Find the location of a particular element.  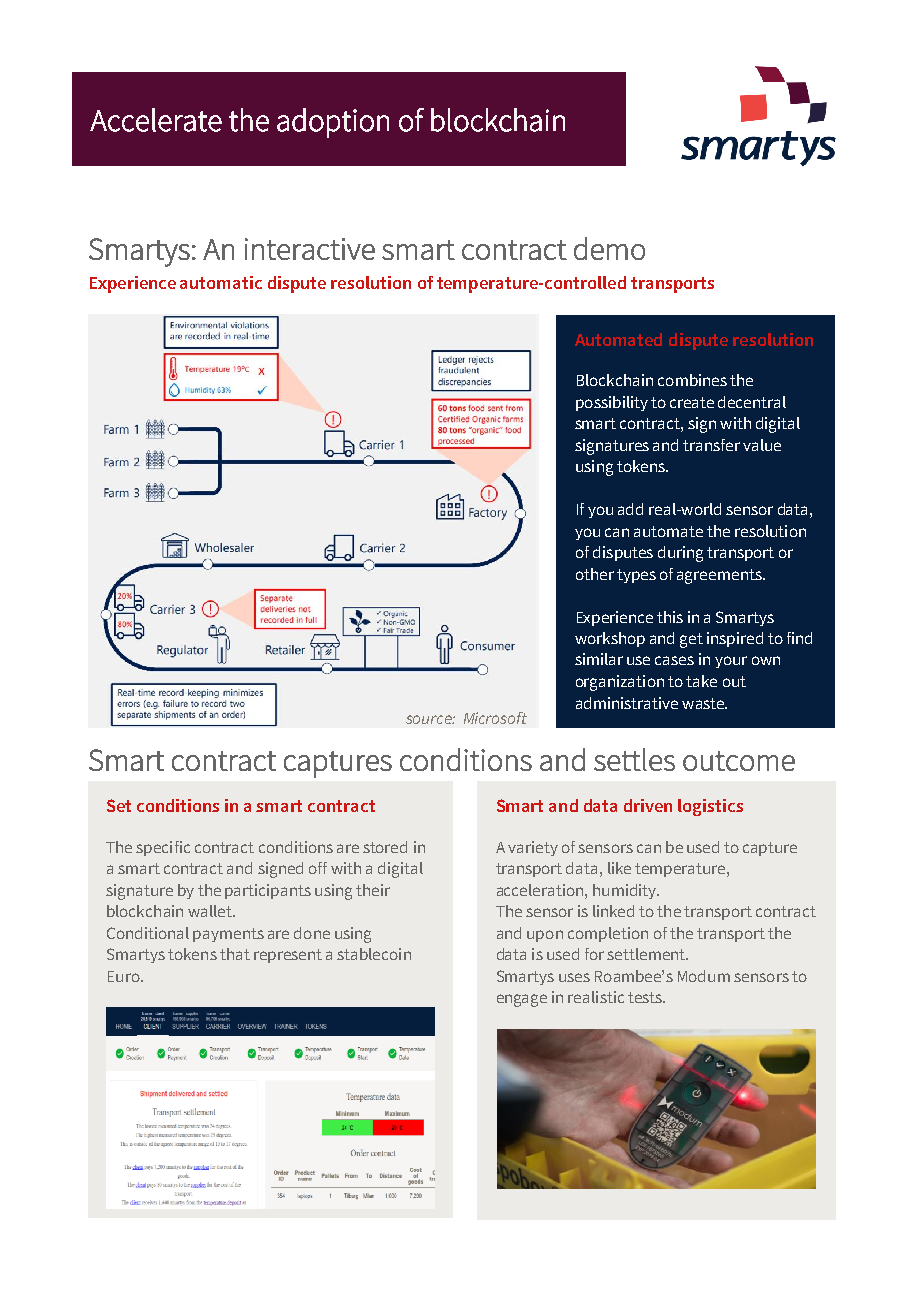

Accelerate is located at coordinates (156, 120).
